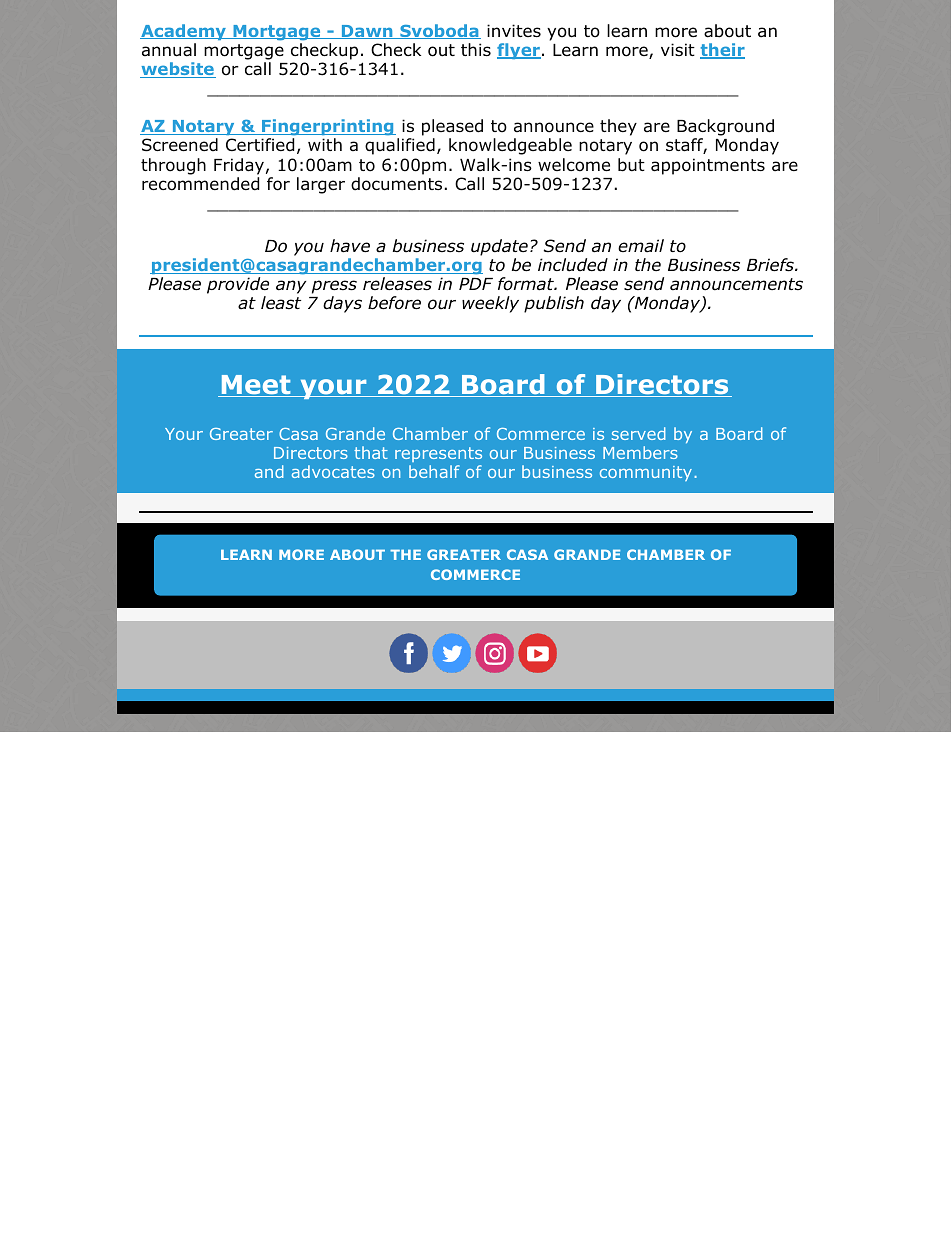 The height and width of the screenshot is (1233, 952). What do you see at coordinates (256, 386) in the screenshot?
I see `Meet` at bounding box center [256, 386].
